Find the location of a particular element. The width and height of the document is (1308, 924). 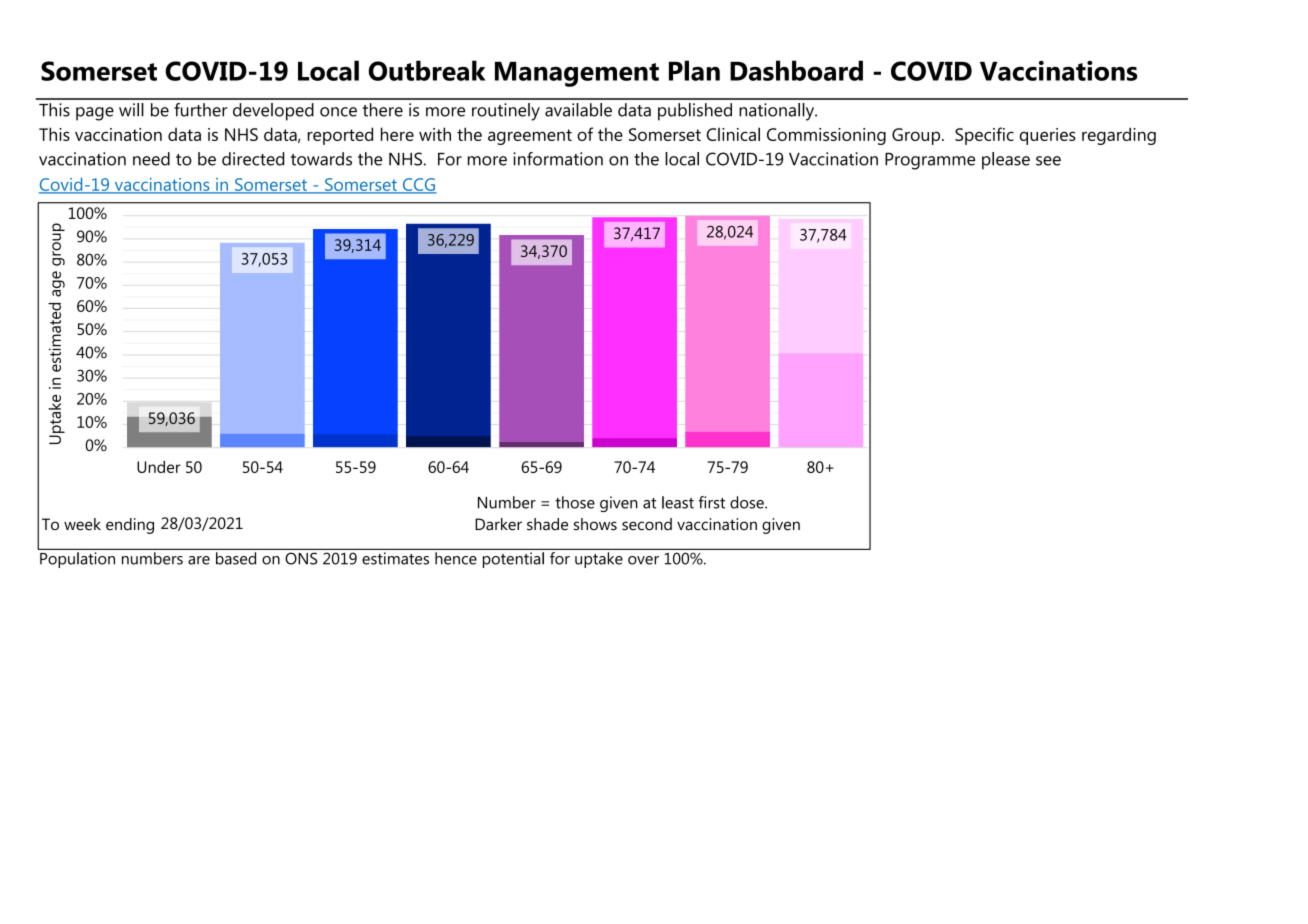

Management is located at coordinates (577, 74).
